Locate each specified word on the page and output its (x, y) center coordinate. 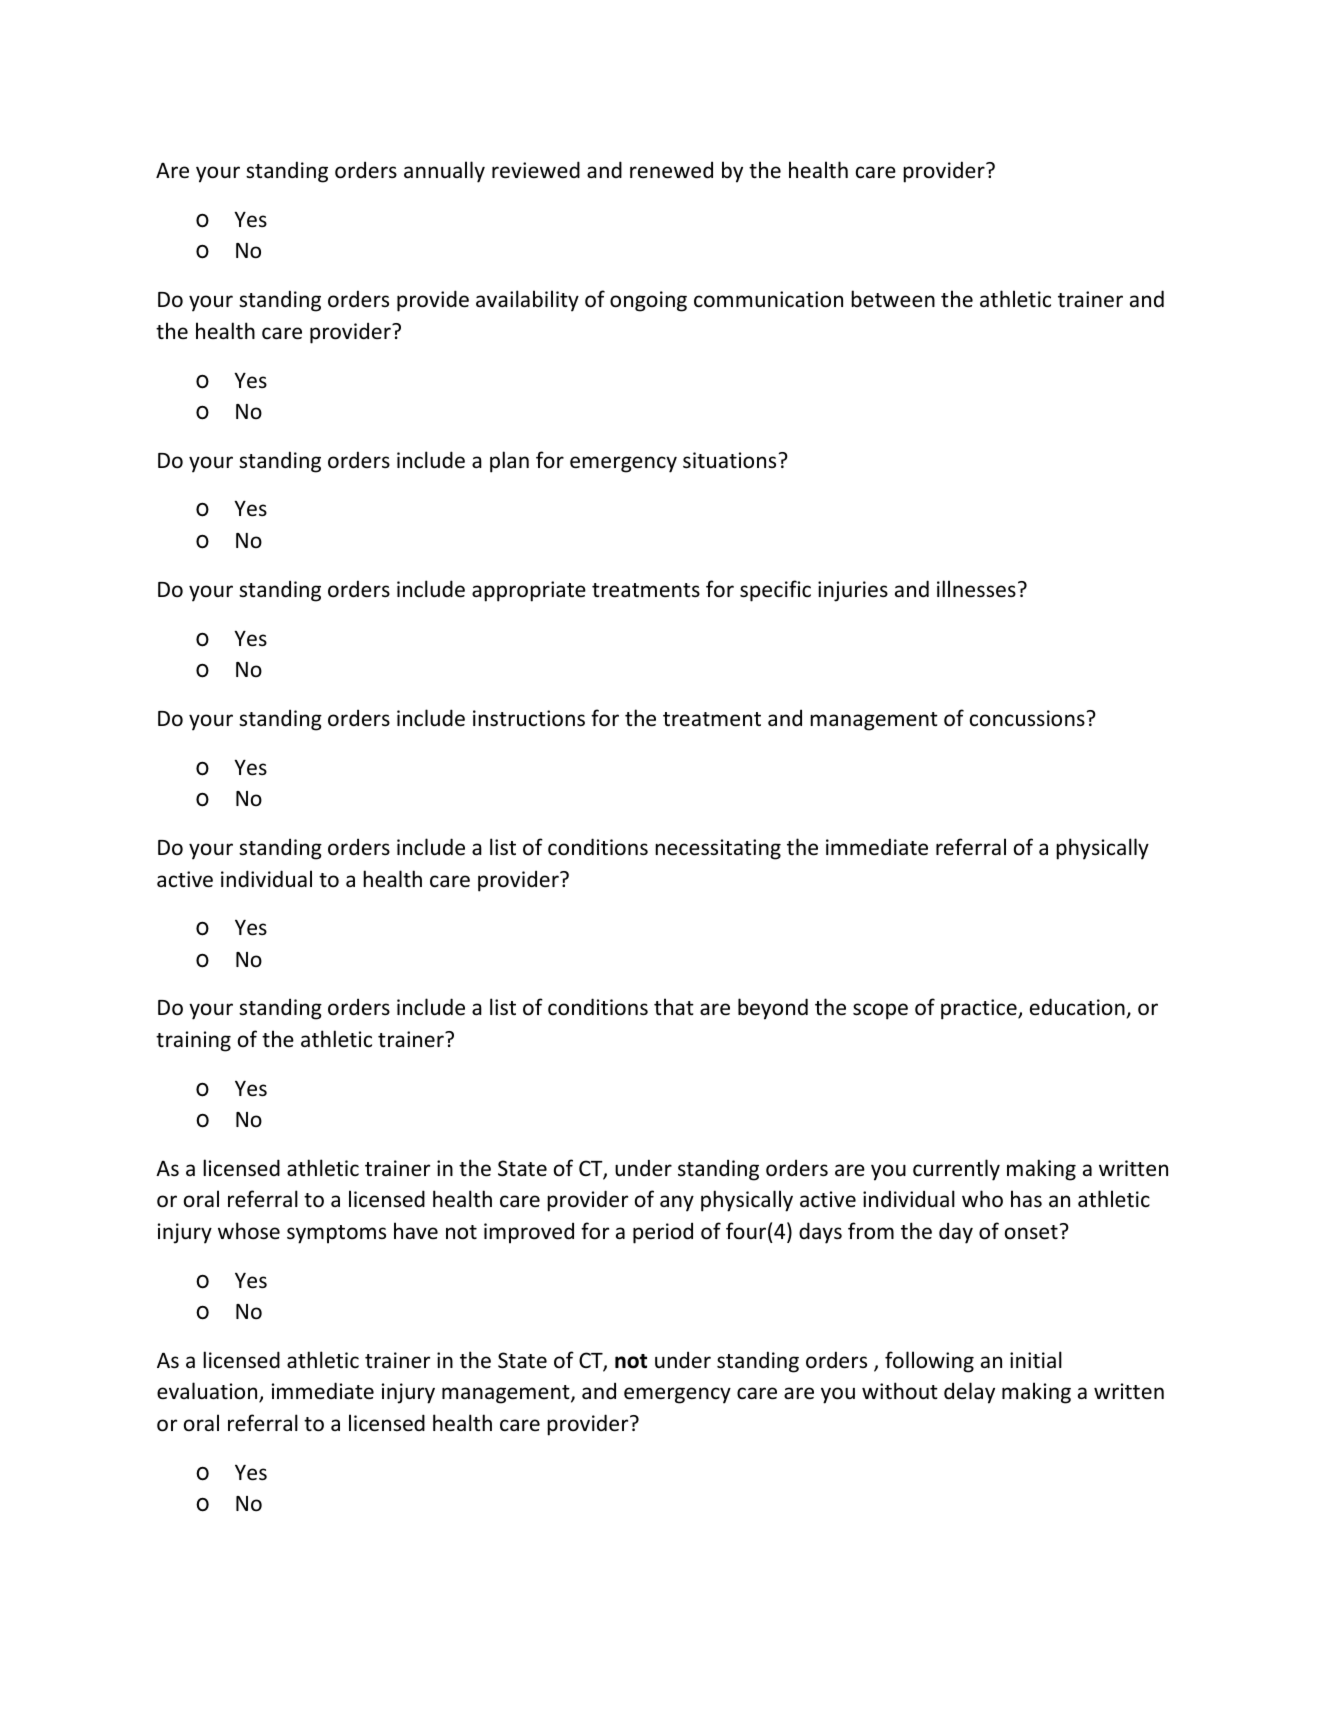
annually (444, 172)
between (893, 299)
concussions (1027, 718)
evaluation (208, 1392)
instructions (529, 718)
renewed (671, 170)
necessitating (718, 849)
